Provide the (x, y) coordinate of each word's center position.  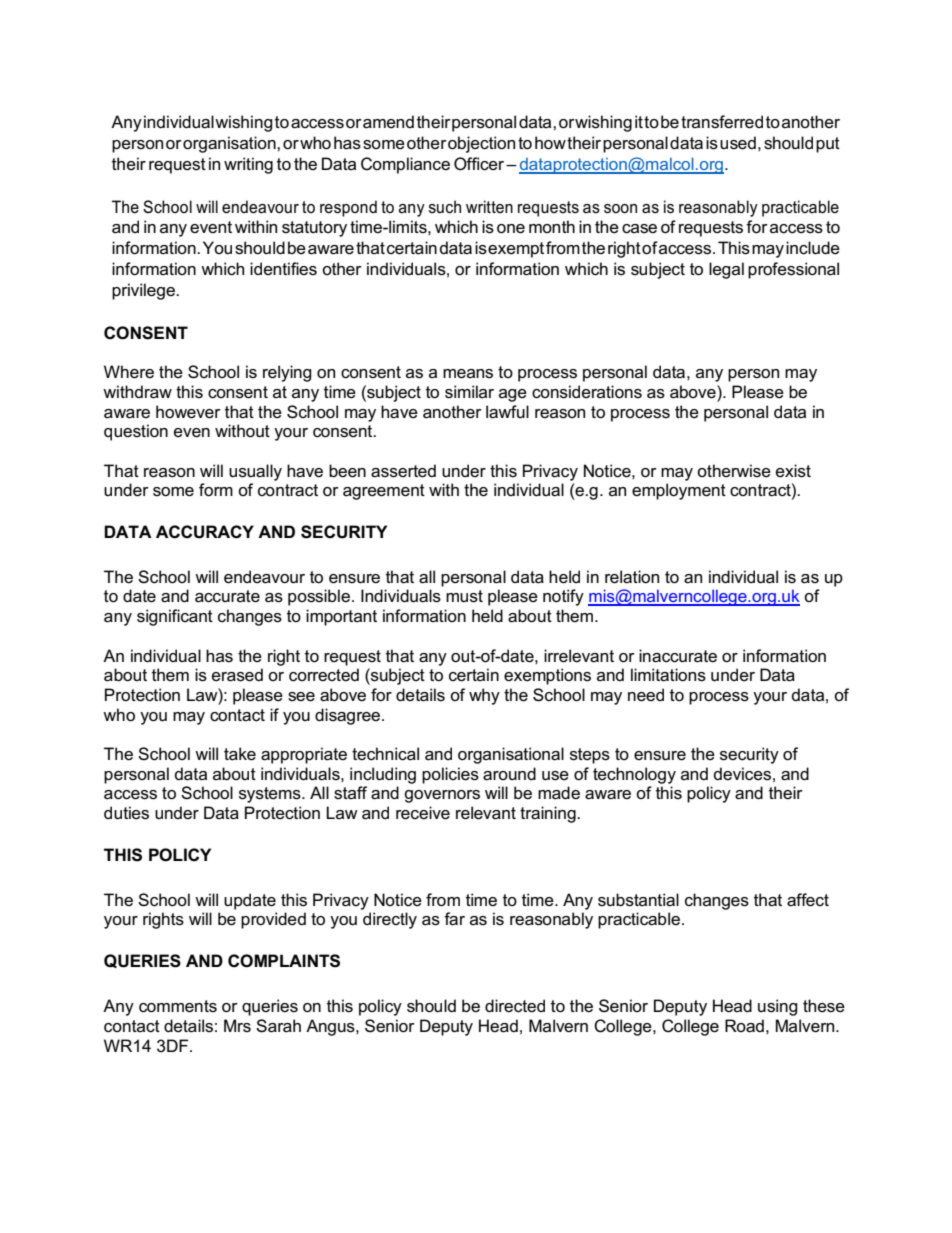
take (240, 754)
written (489, 206)
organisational (511, 755)
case (639, 229)
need (646, 695)
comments (178, 1006)
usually (255, 472)
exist (793, 471)
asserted (403, 471)
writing (248, 165)
